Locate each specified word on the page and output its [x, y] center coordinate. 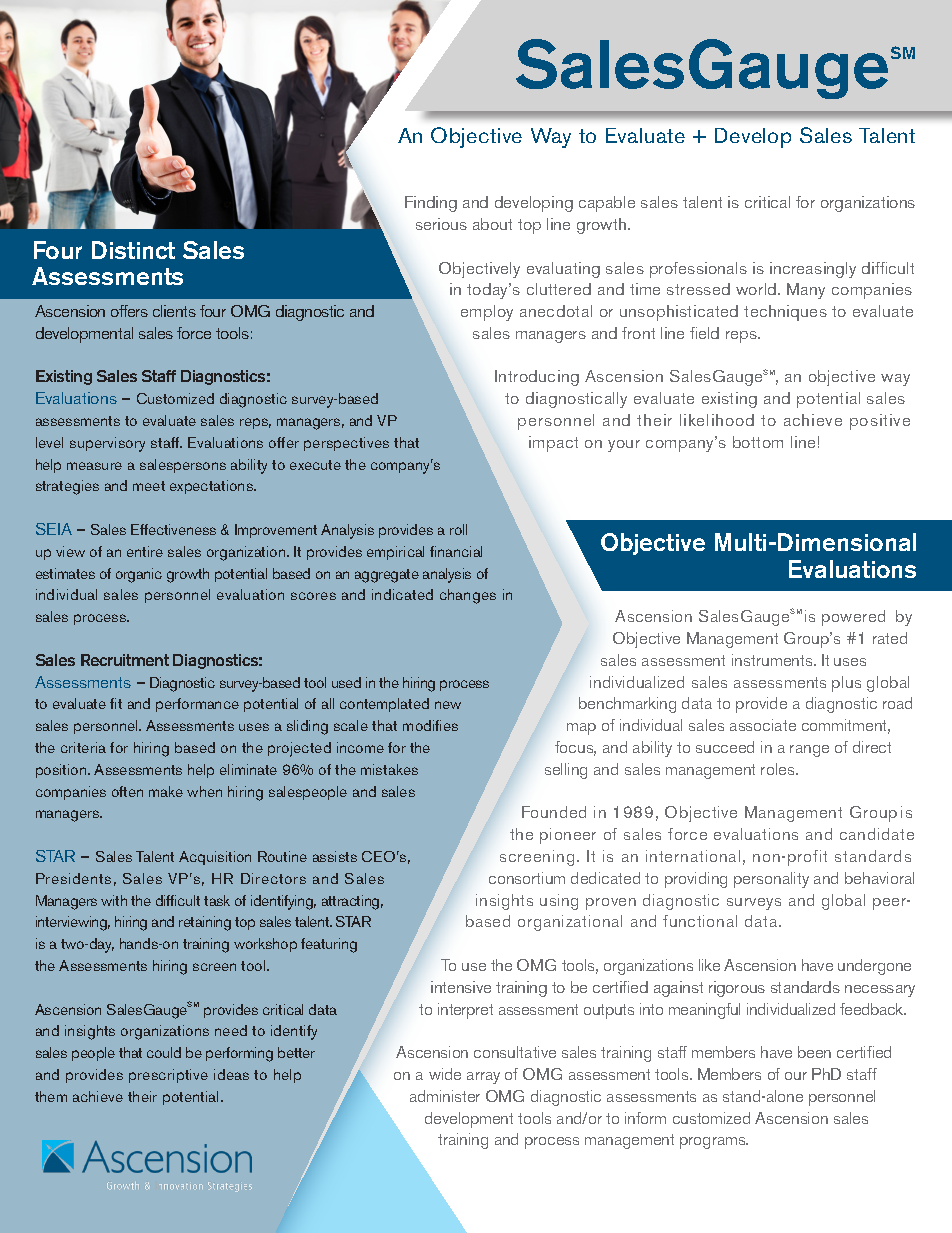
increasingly [813, 270]
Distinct [133, 250]
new [448, 705]
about [492, 224]
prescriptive [168, 1076]
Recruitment [125, 660]
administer [445, 1096]
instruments [773, 660]
